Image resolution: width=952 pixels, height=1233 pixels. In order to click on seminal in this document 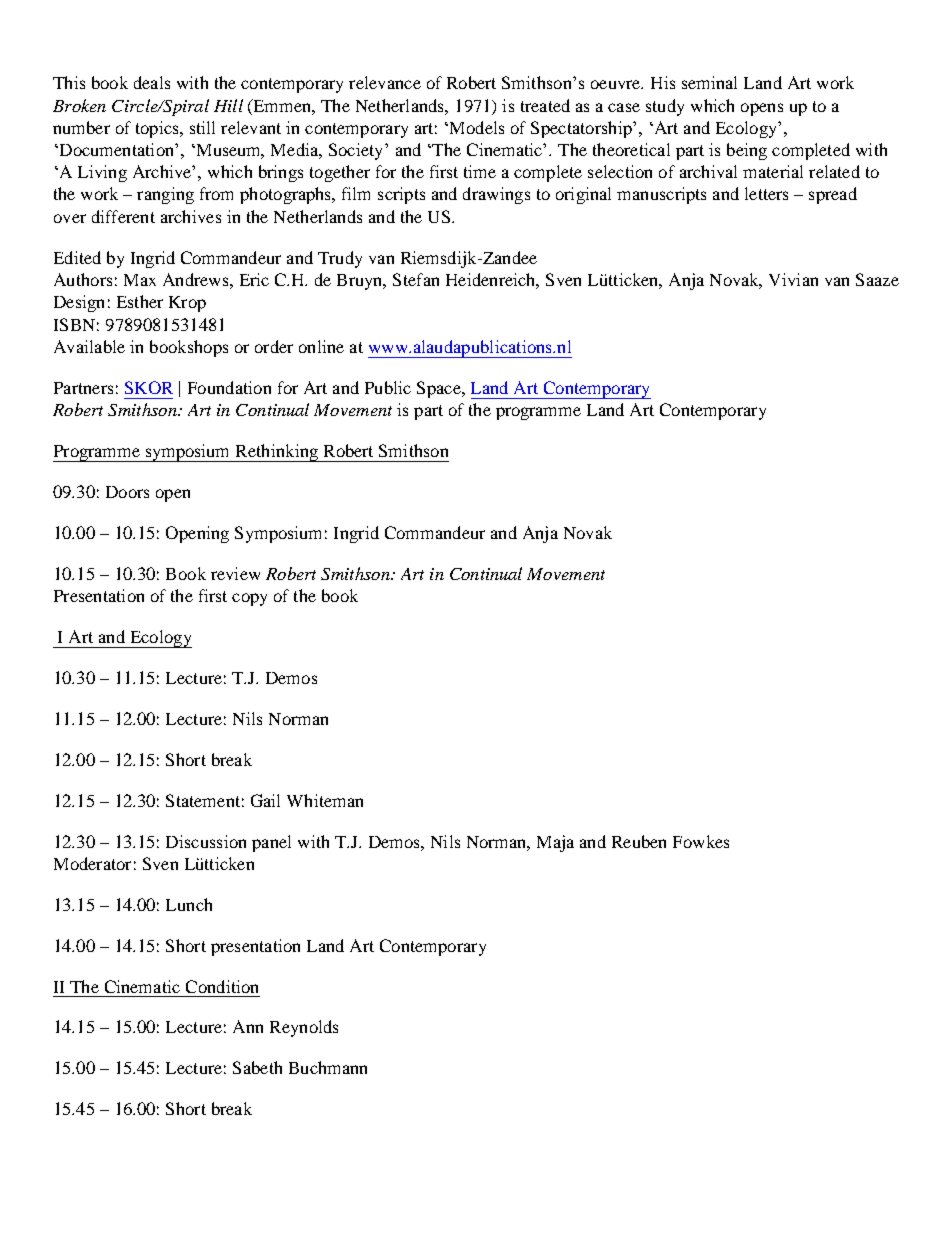, I will do `click(709, 82)`.
